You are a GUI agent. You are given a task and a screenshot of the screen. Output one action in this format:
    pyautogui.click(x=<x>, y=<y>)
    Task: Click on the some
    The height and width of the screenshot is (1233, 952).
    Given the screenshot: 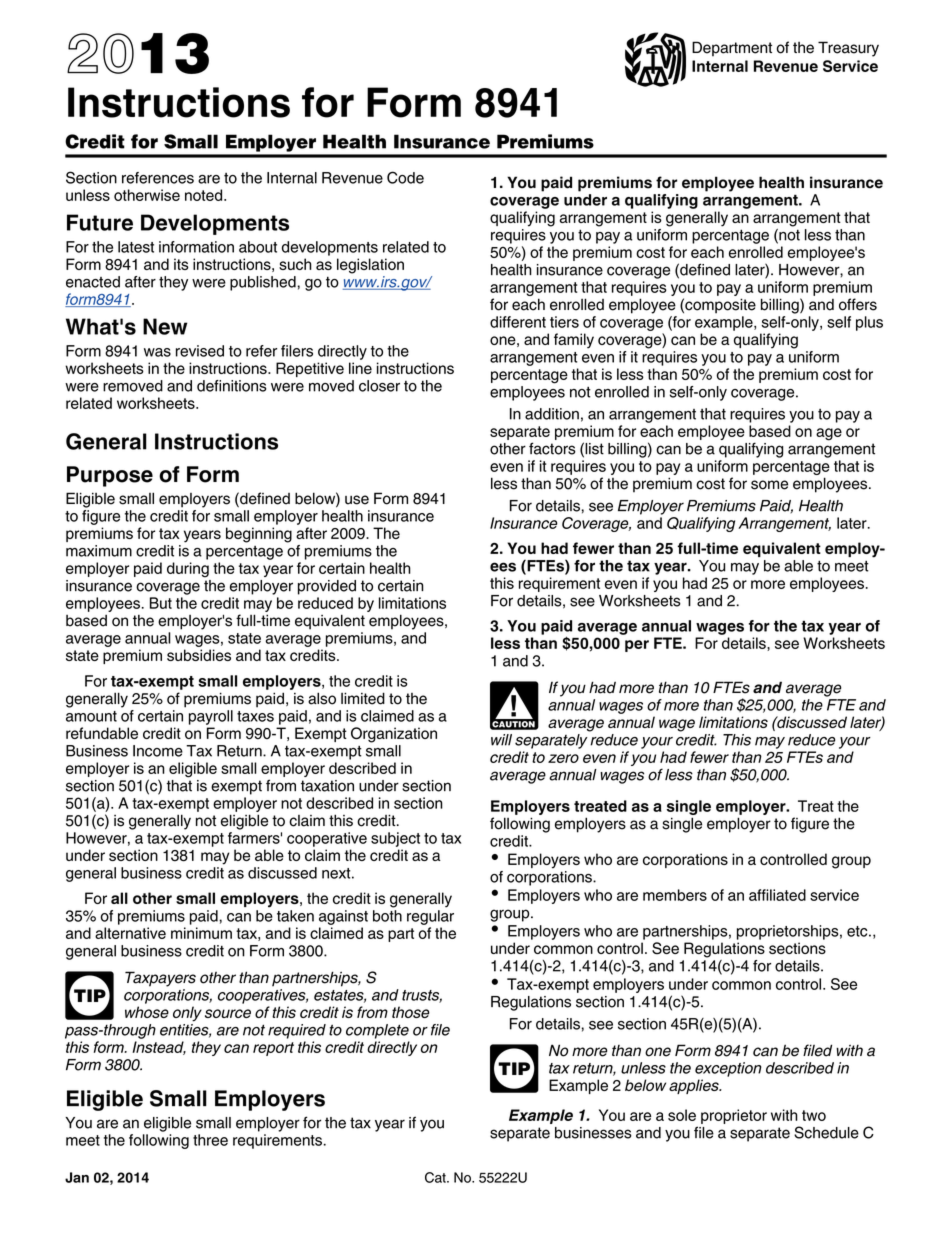 What is the action you would take?
    pyautogui.click(x=769, y=485)
